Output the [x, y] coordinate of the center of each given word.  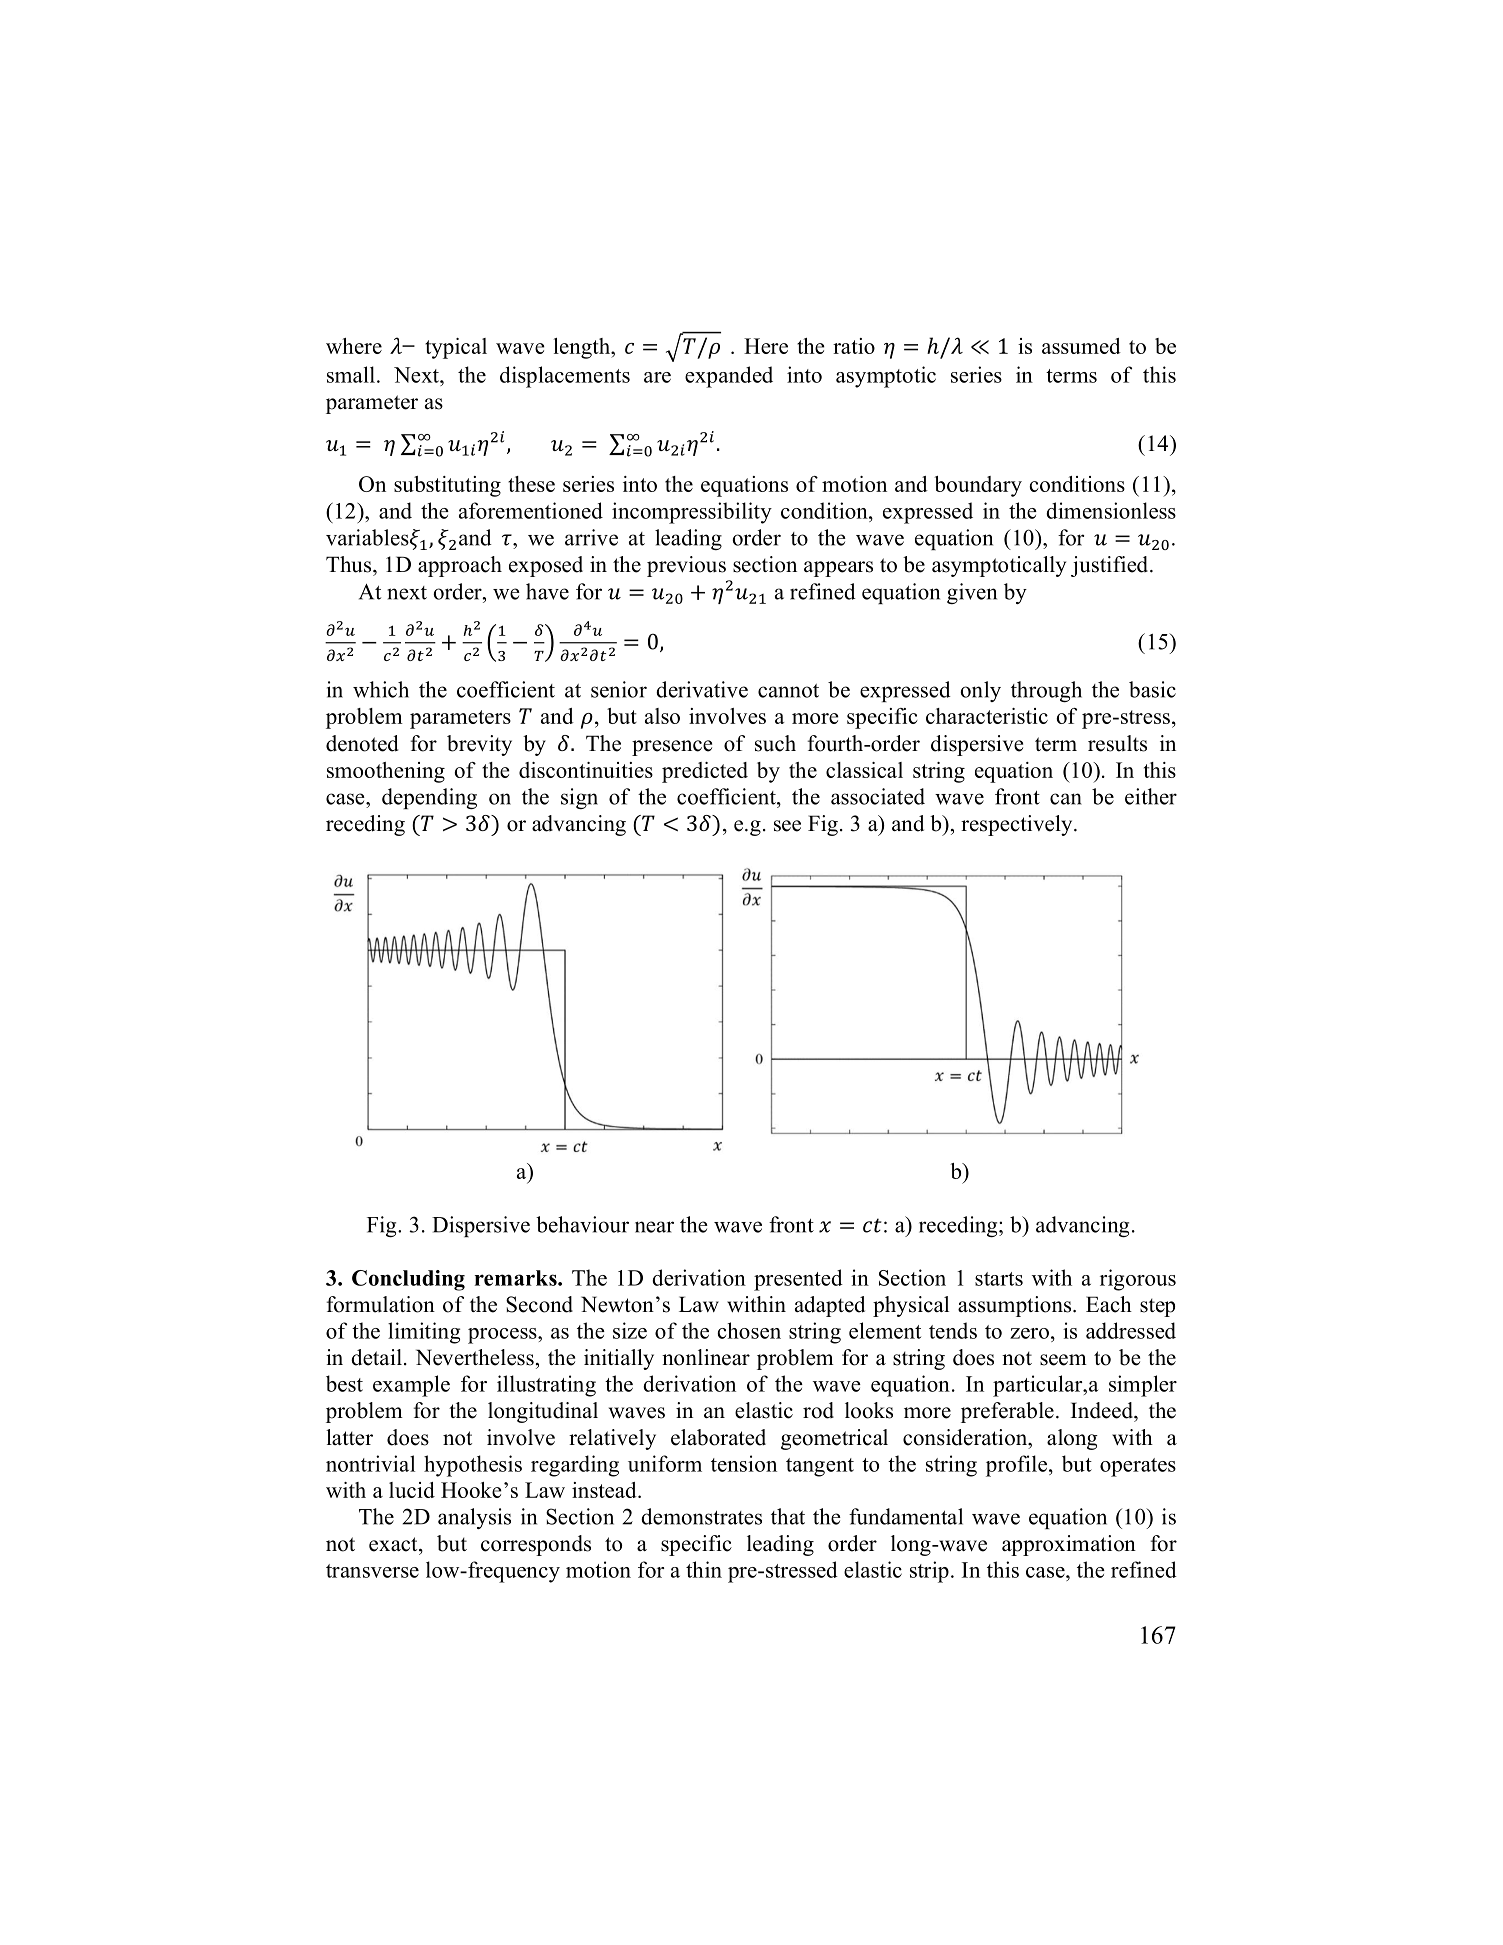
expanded [729, 377]
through [1046, 691]
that [788, 1516]
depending [429, 798]
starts [999, 1279]
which [381, 689]
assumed [1081, 346]
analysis [474, 1518]
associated [878, 796]
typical [456, 348]
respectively [1018, 825]
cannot [788, 691]
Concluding [408, 1280]
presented [798, 1280]
